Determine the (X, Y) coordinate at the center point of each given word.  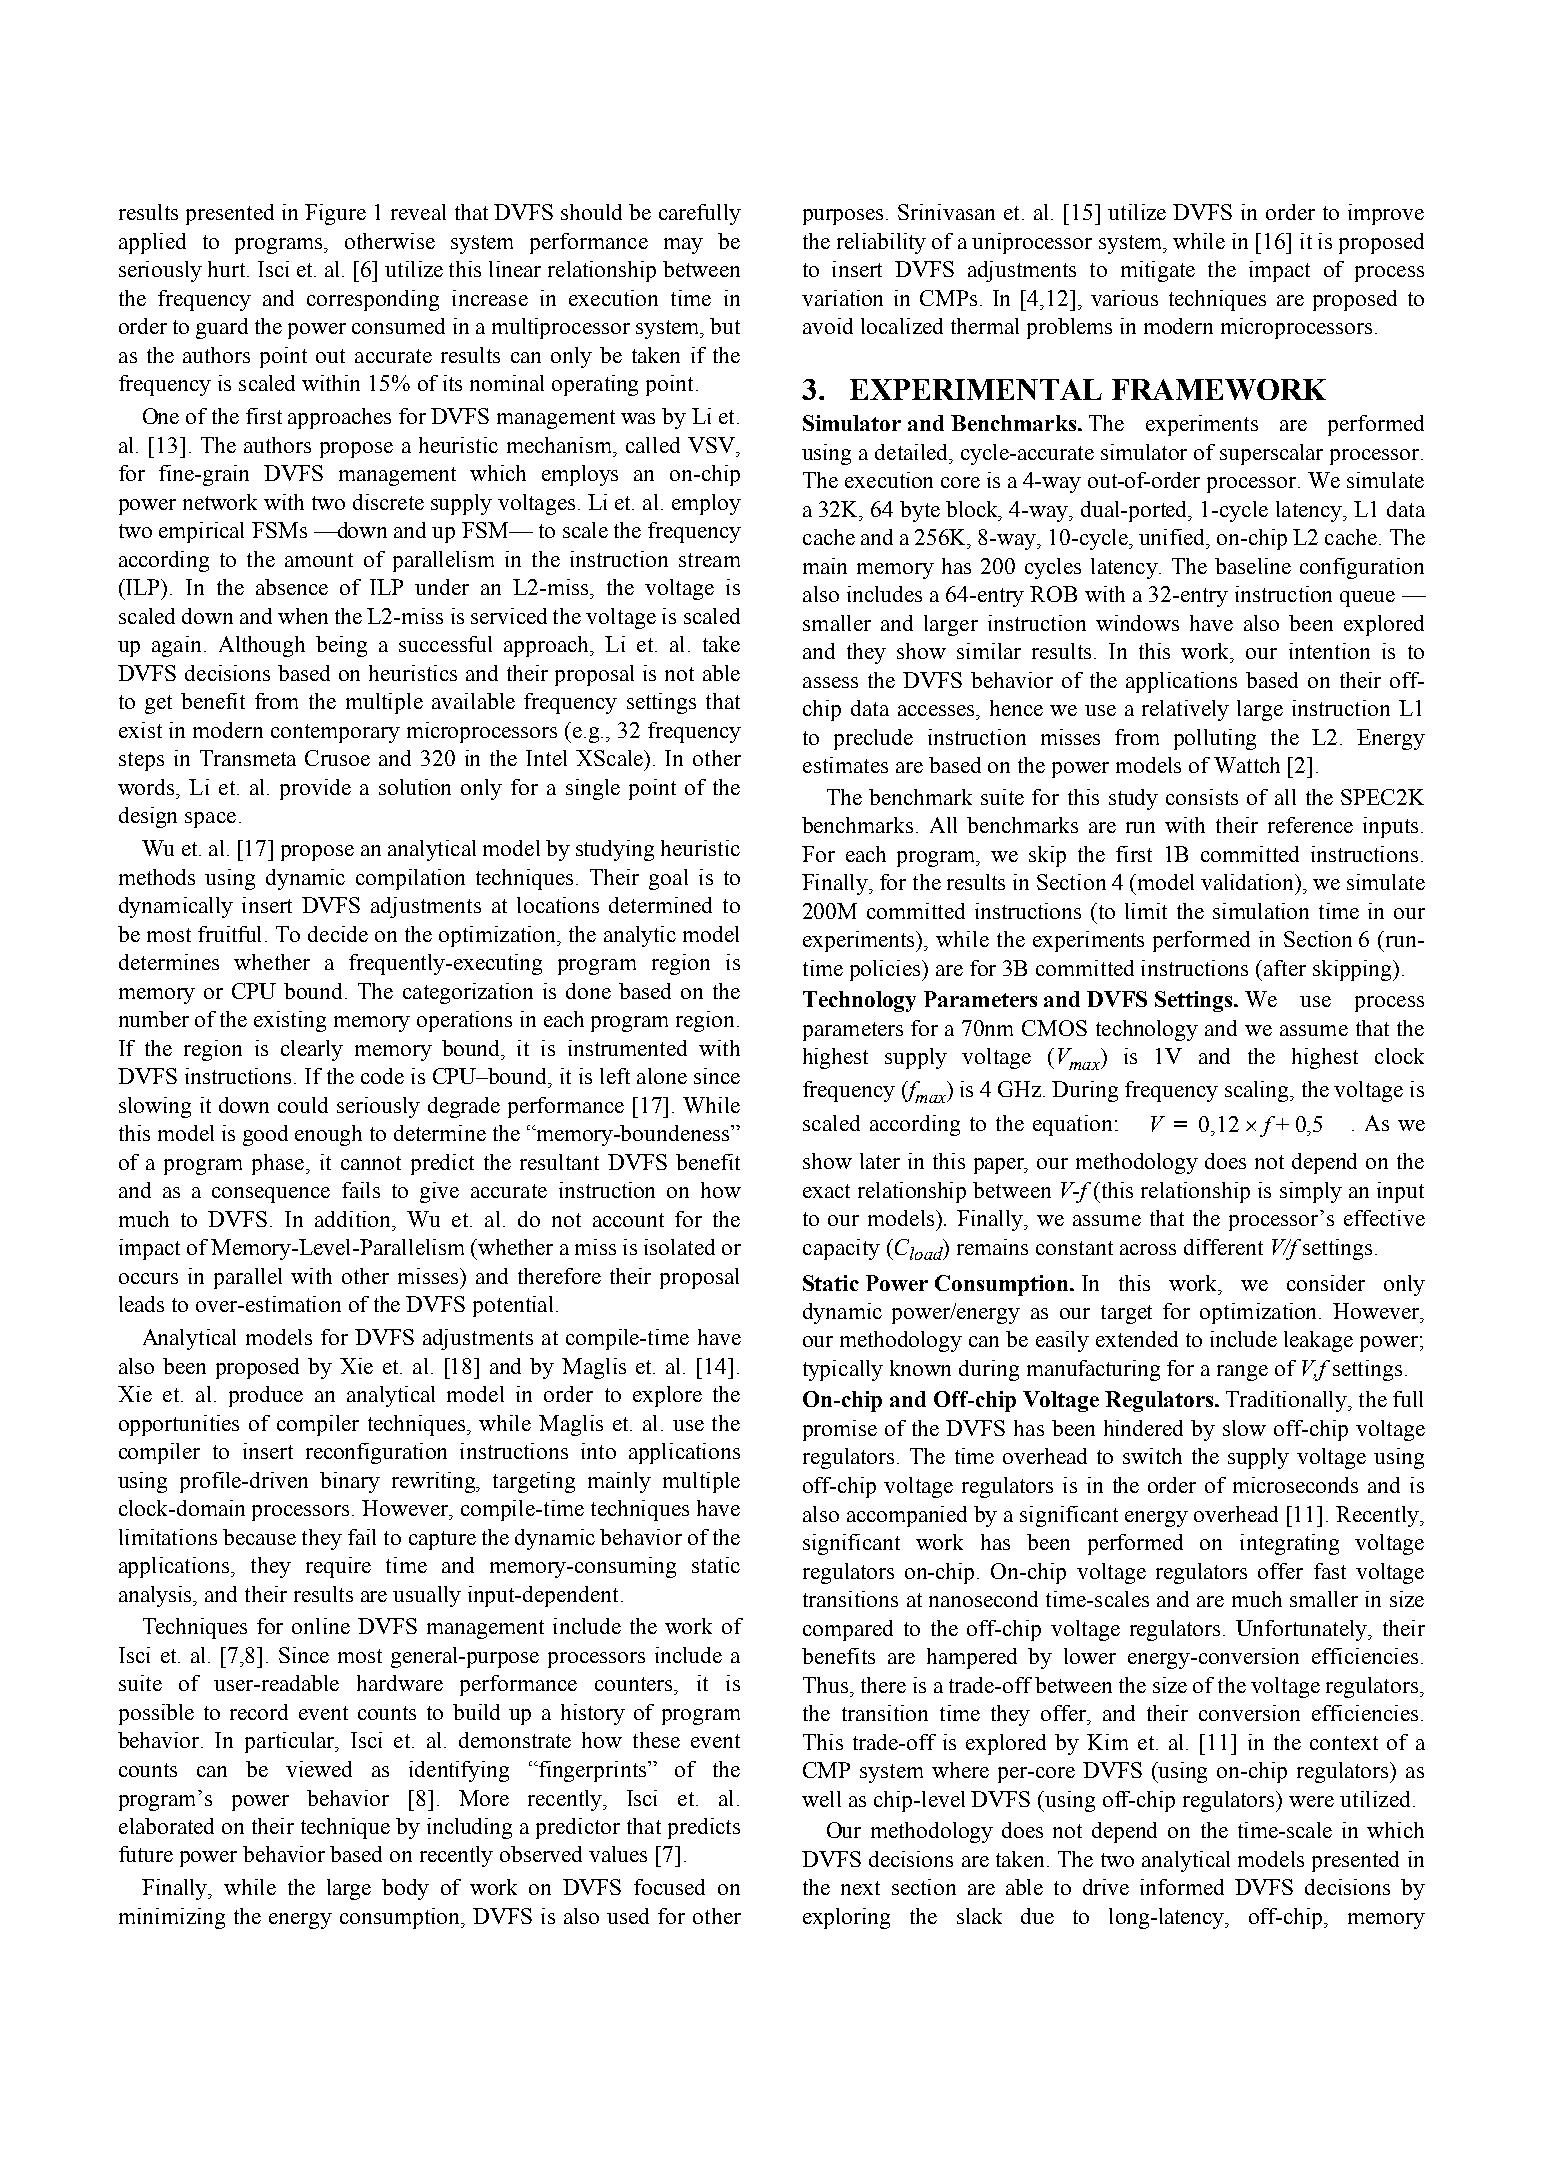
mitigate (1158, 271)
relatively (1185, 710)
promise (840, 1430)
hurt (228, 269)
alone (662, 1076)
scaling (1258, 1091)
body (405, 1889)
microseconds (1295, 1485)
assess (830, 682)
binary (350, 1482)
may (683, 246)
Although (262, 646)
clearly (312, 1050)
